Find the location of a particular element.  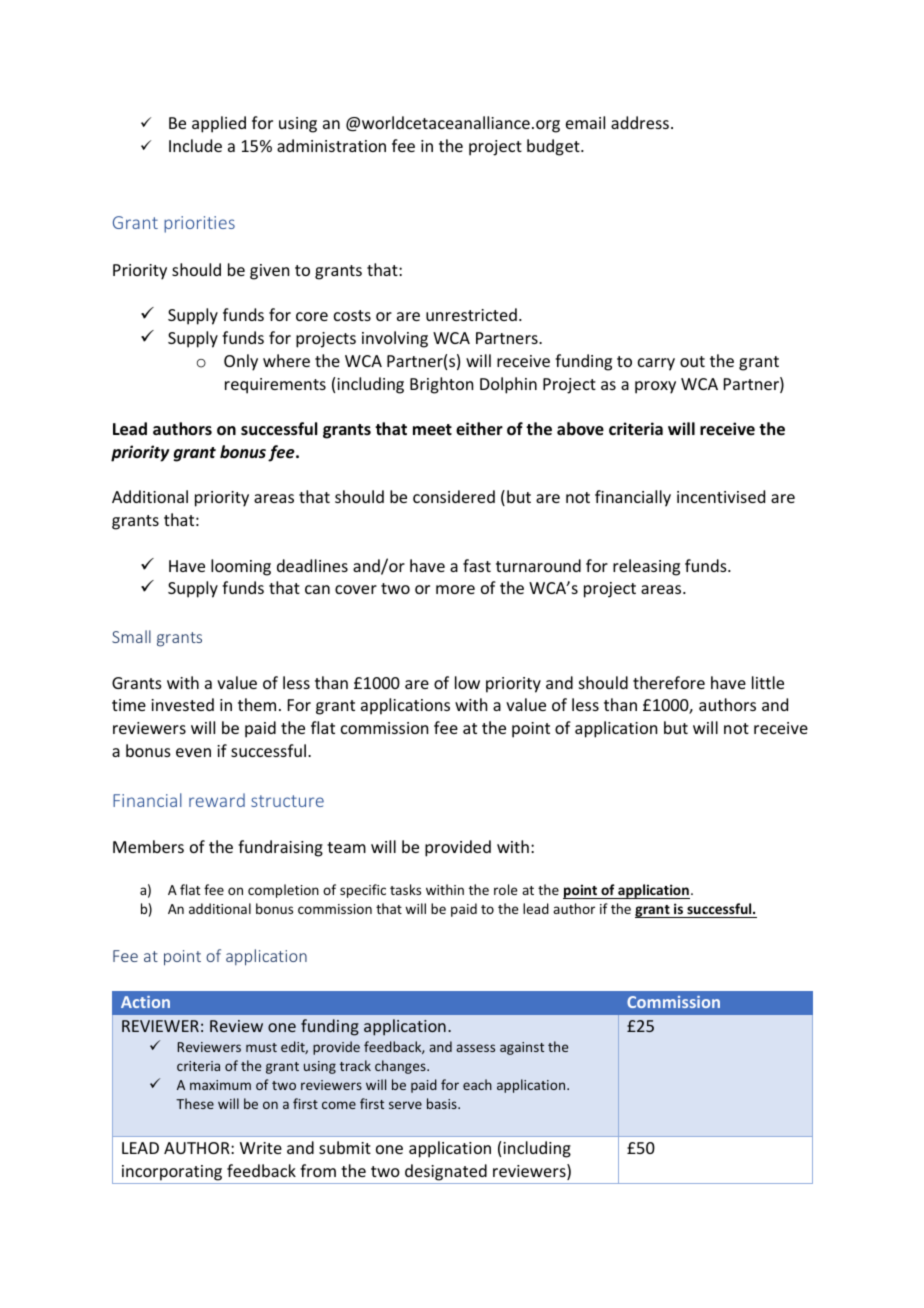

therefore is located at coordinates (669, 682).
